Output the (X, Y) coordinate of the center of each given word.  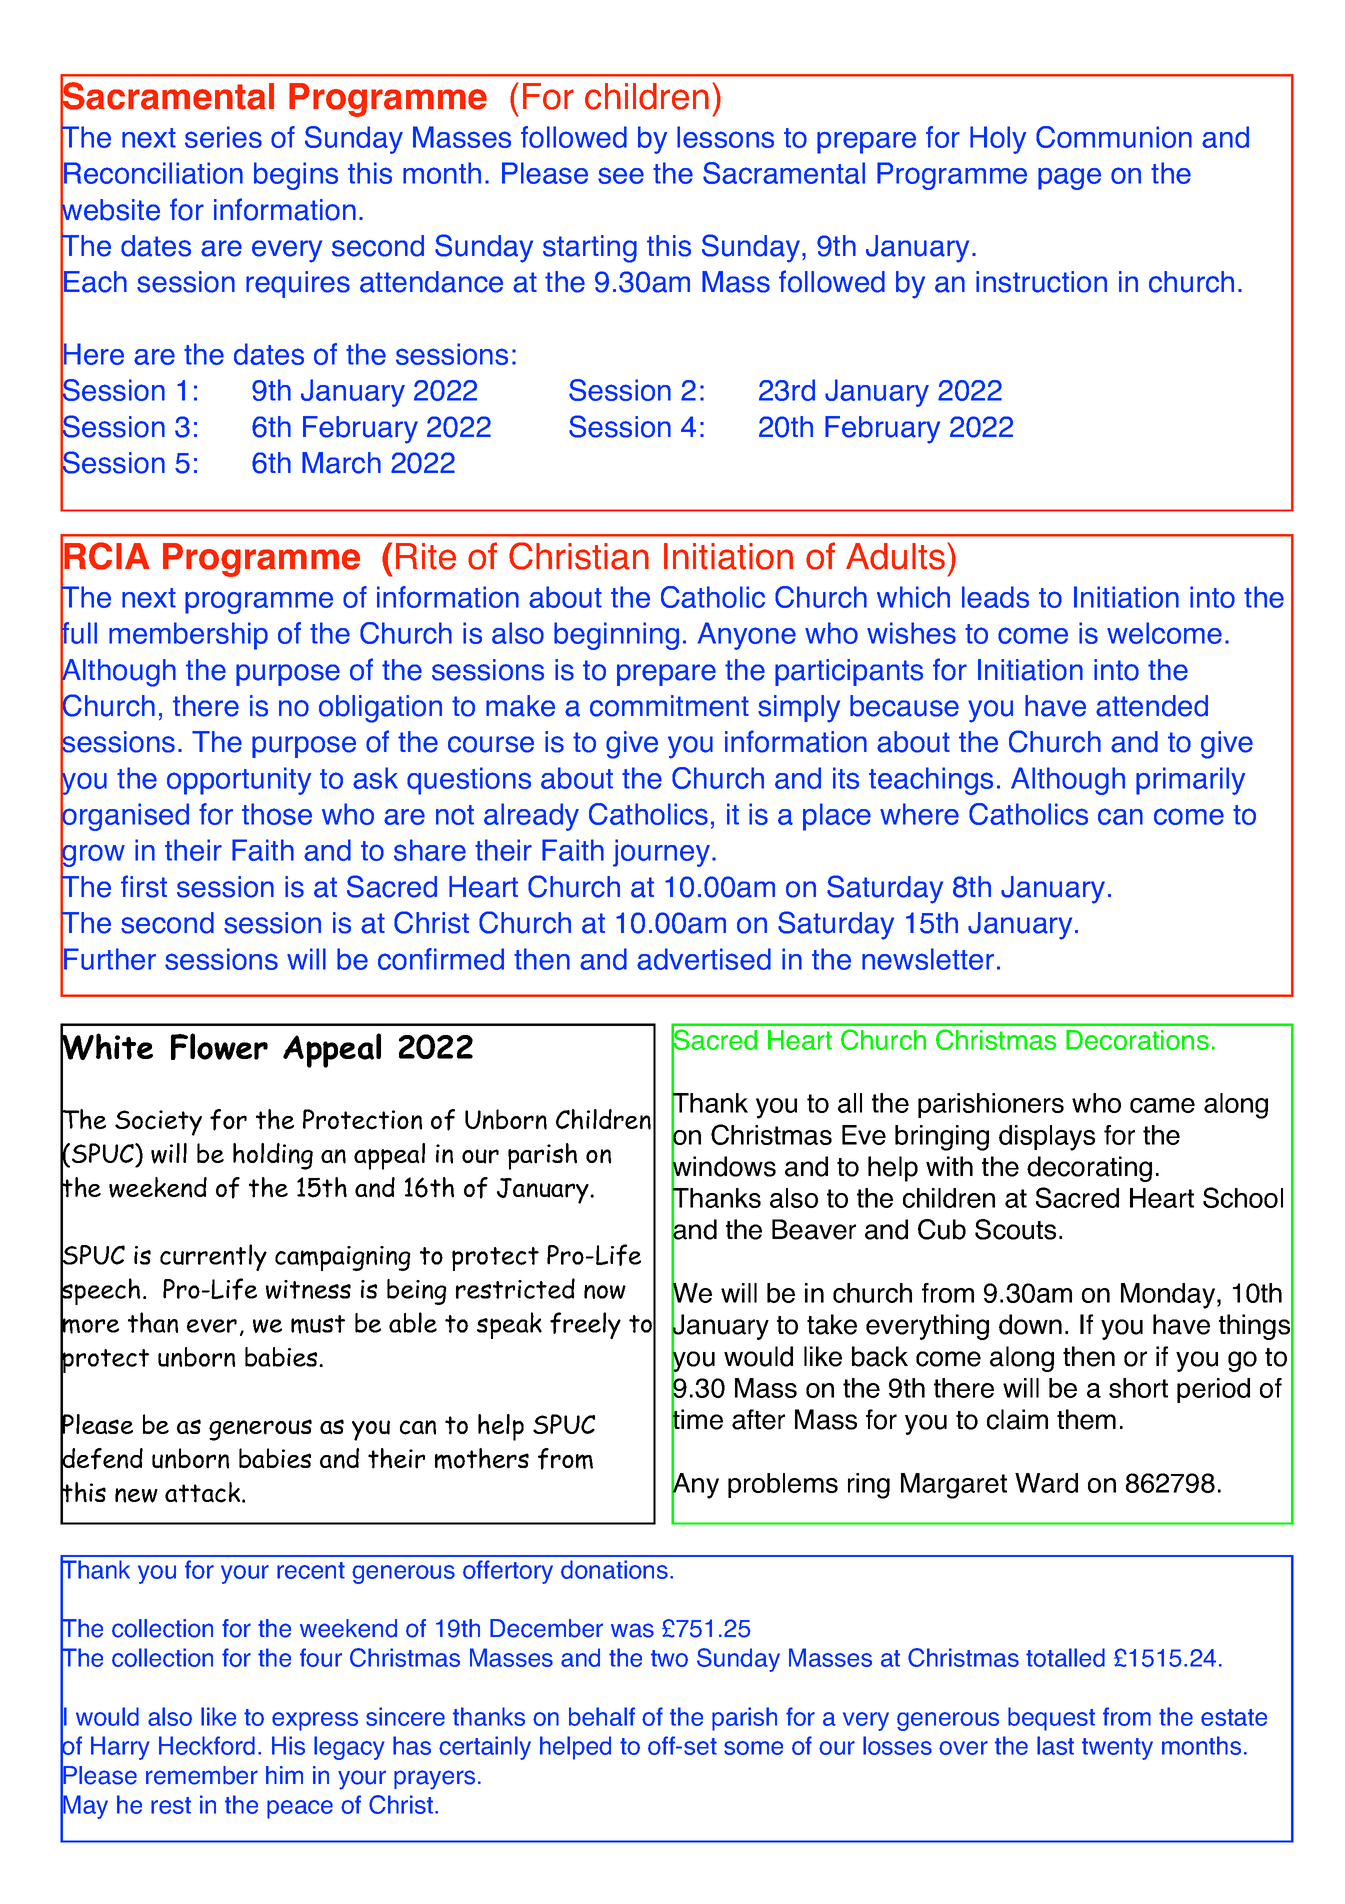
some (753, 1748)
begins (296, 176)
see (621, 175)
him (284, 1775)
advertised (704, 959)
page (1069, 179)
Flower (219, 1046)
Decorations (1137, 1040)
